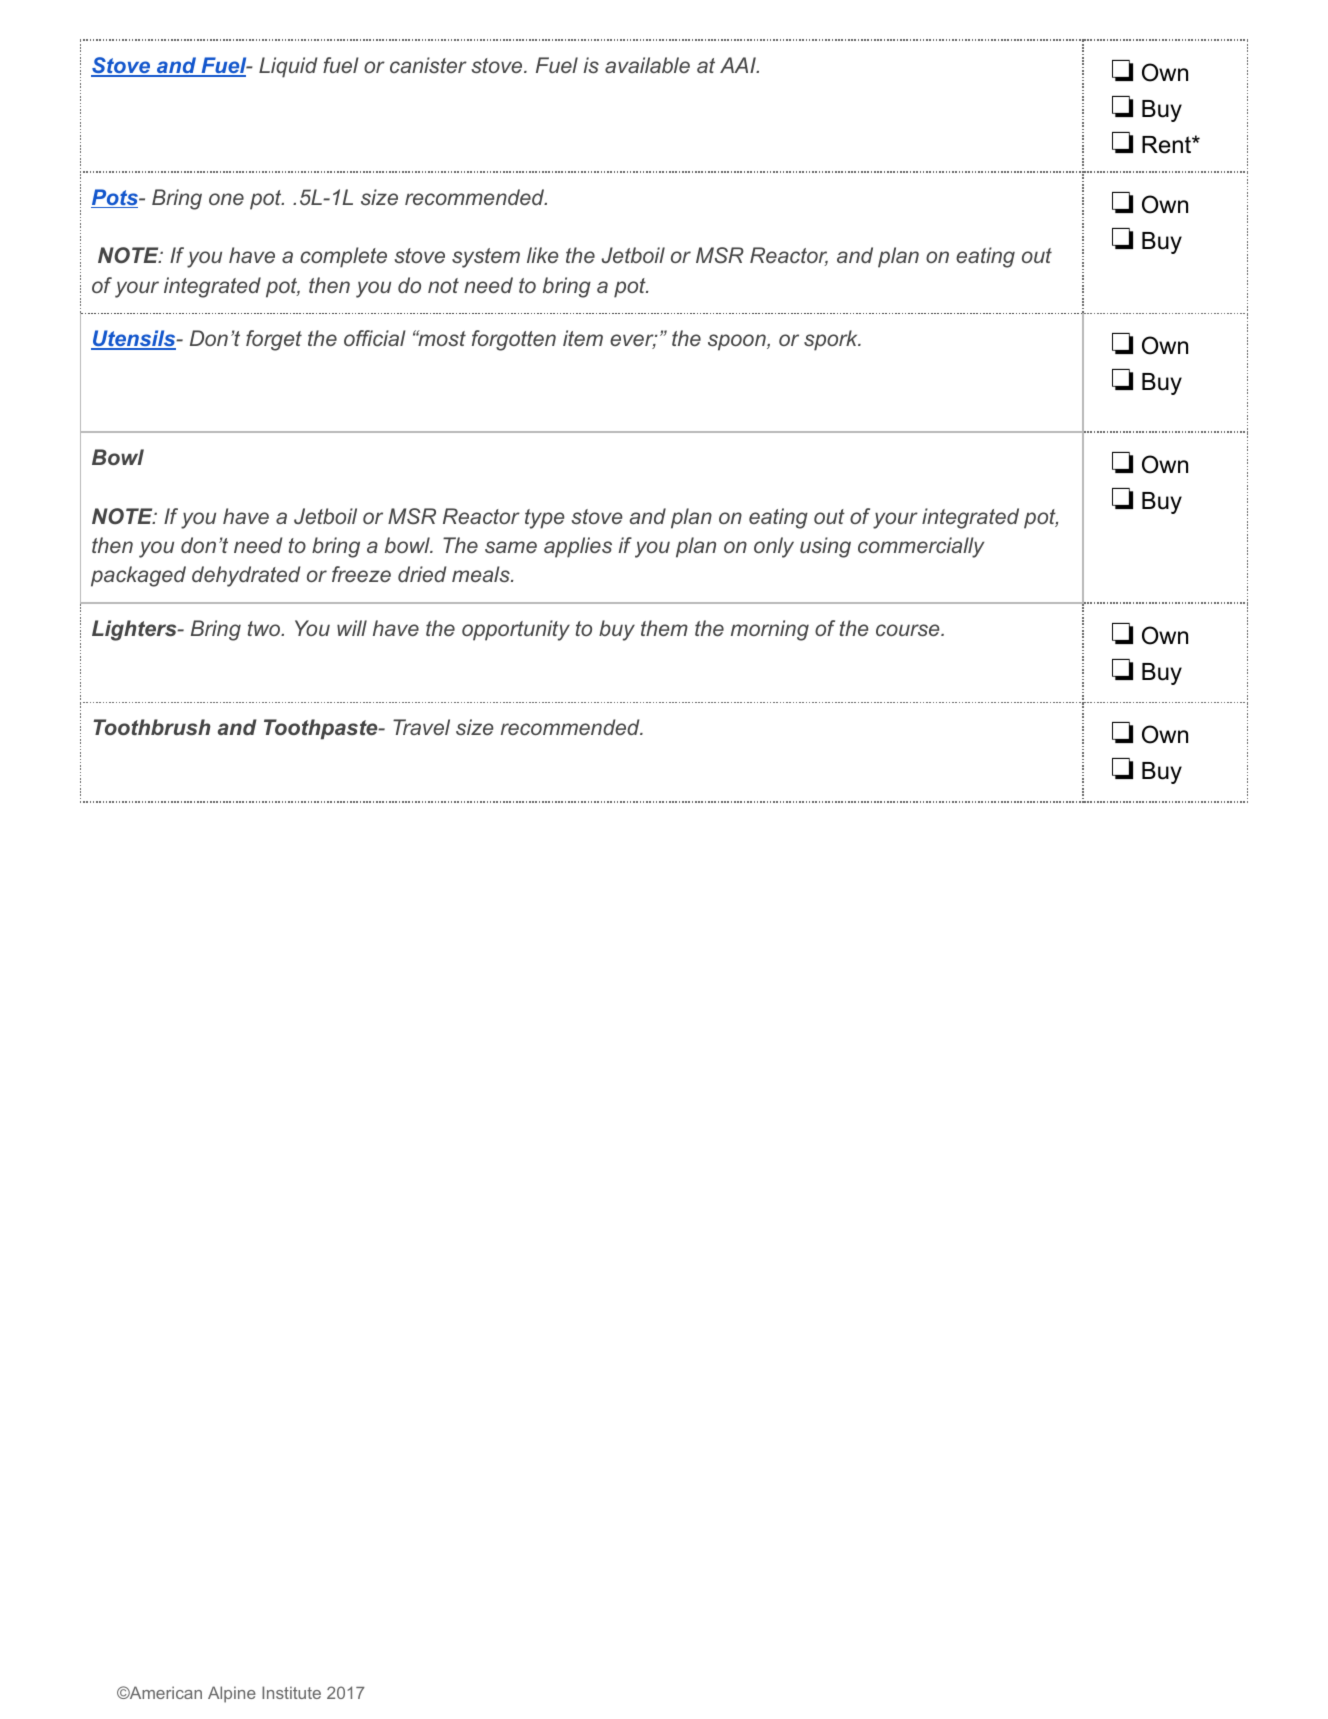  Describe the element at coordinates (152, 727) in the screenshot. I see `Toothbrush` at that location.
